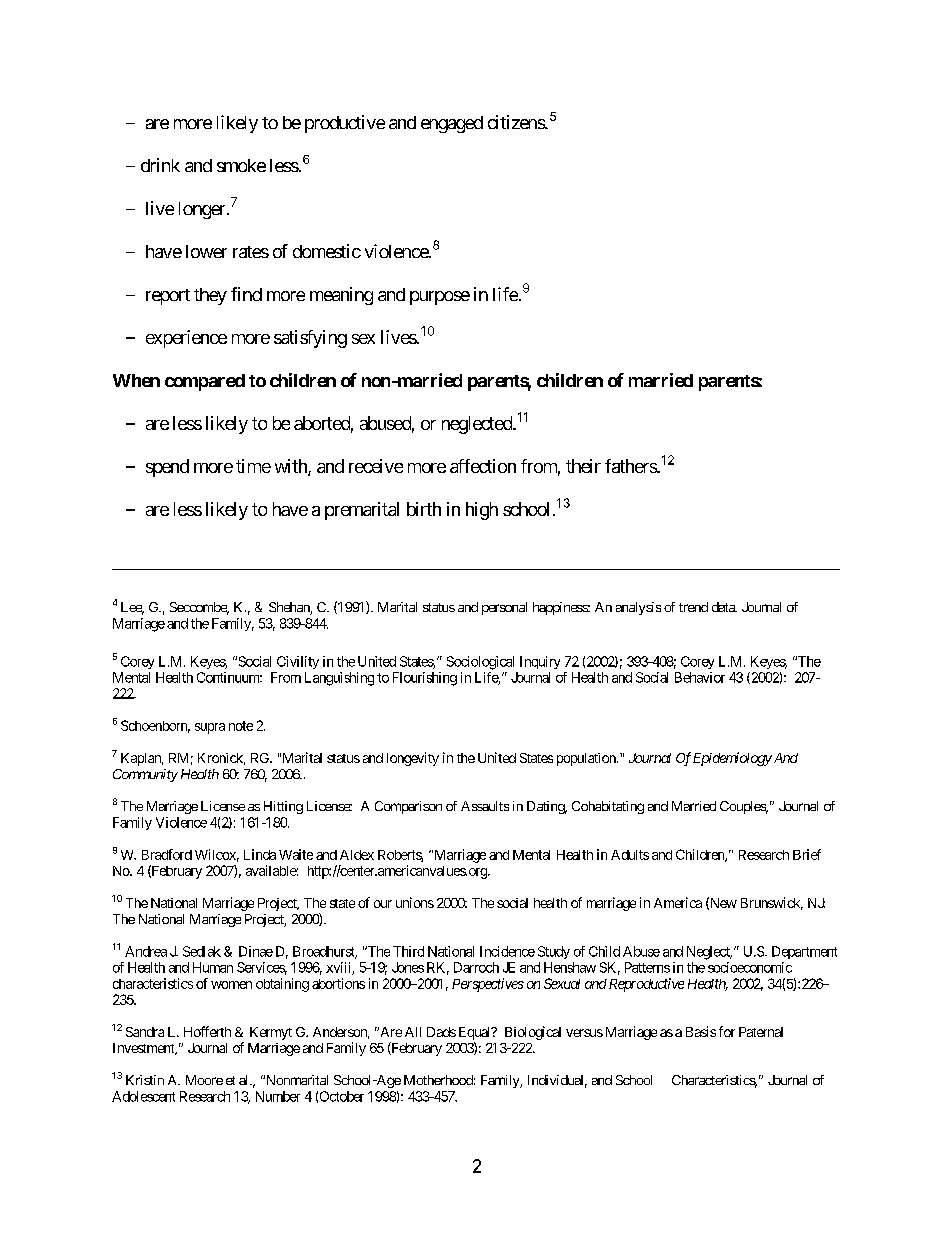 This image has height=1233, width=952. What do you see at coordinates (327, 251) in the image?
I see `domestic` at bounding box center [327, 251].
